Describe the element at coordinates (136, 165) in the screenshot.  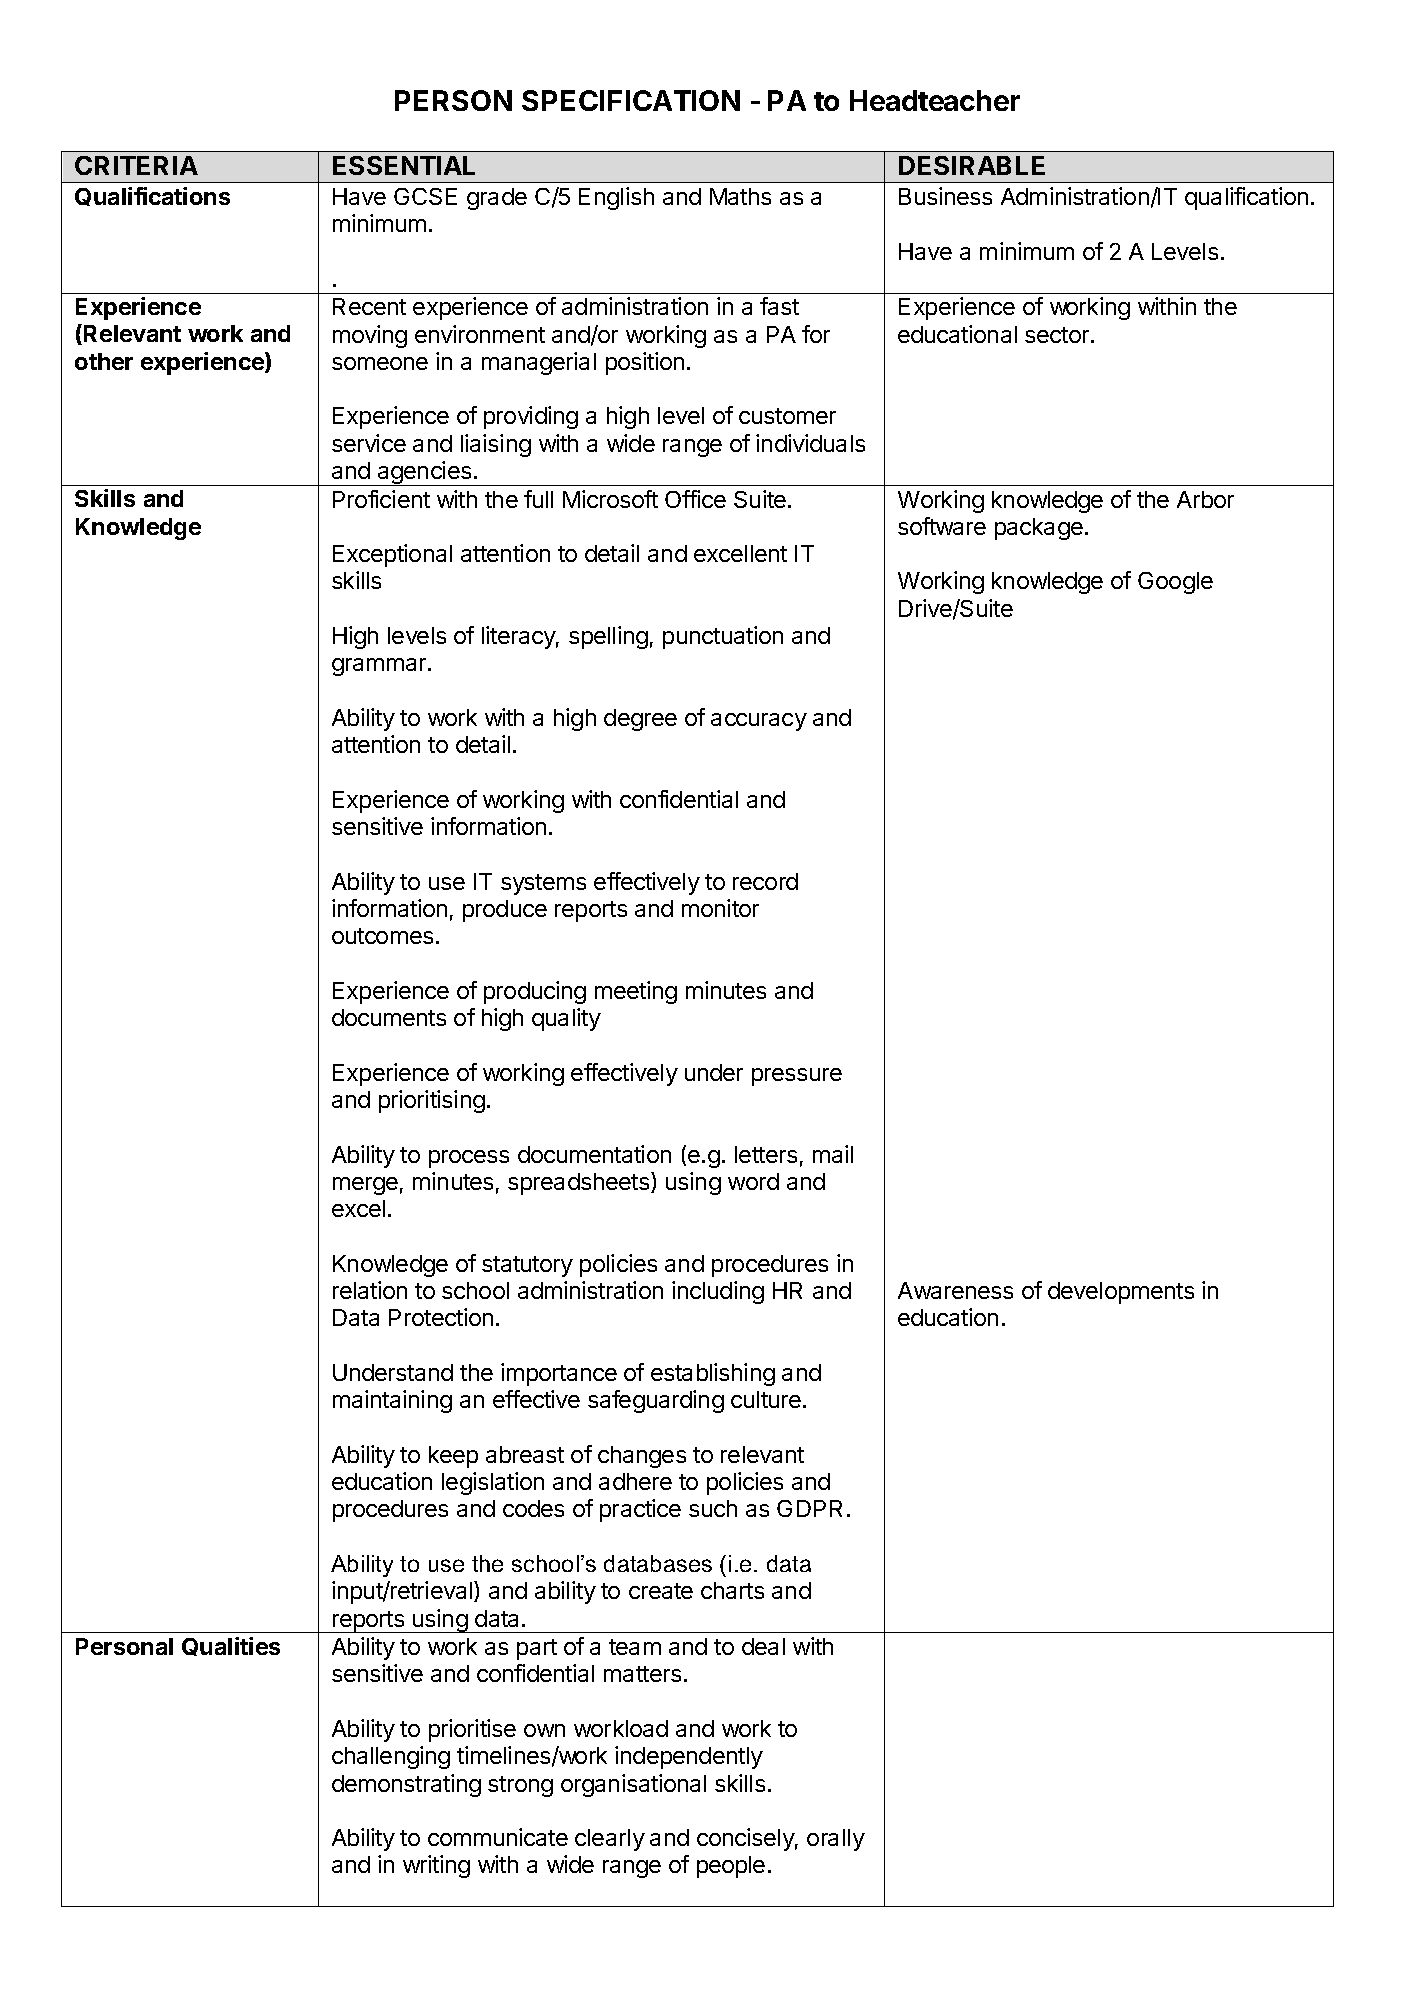
I see `CRITERIA` at that location.
